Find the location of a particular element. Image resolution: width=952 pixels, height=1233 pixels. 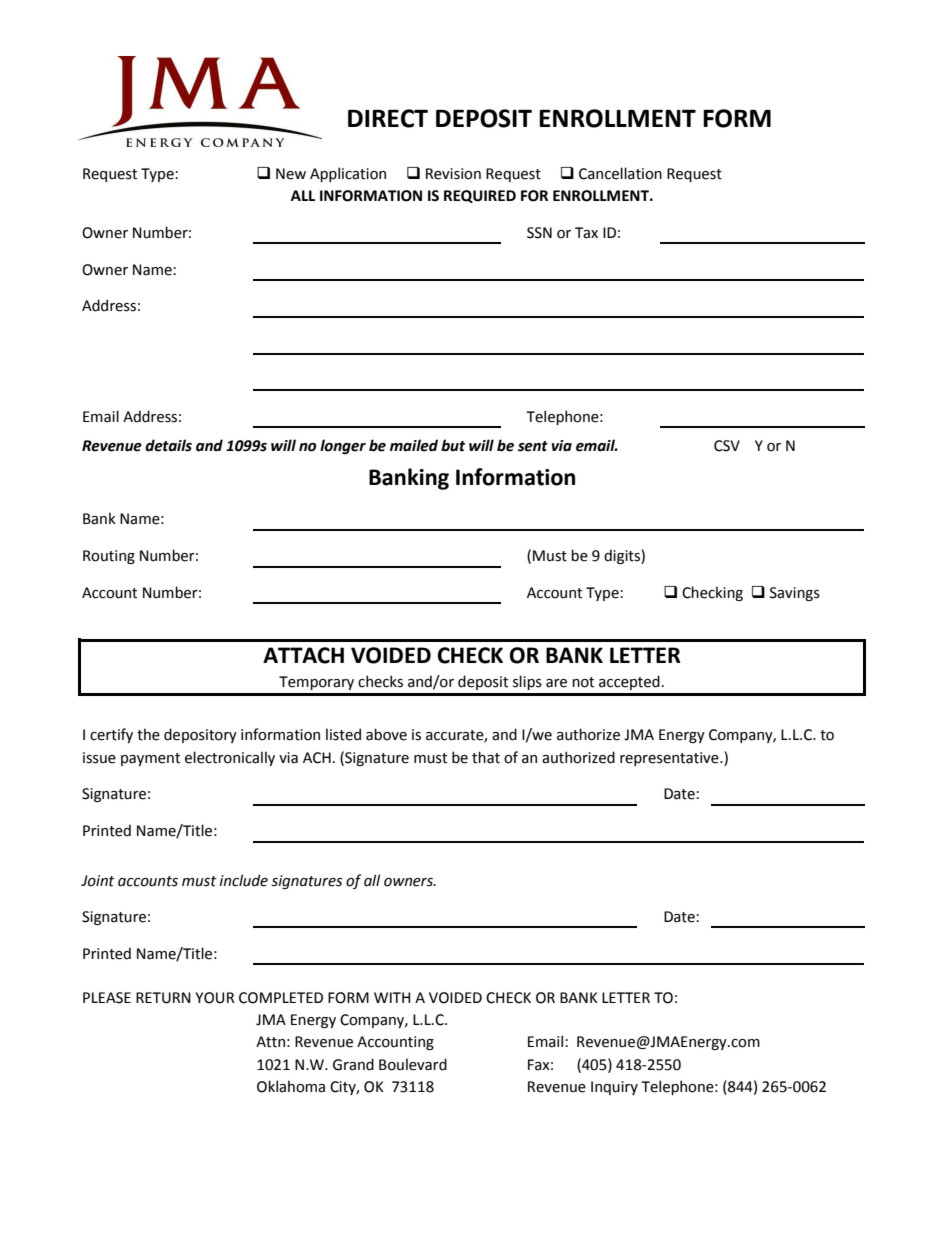

RETURN is located at coordinates (163, 998).
